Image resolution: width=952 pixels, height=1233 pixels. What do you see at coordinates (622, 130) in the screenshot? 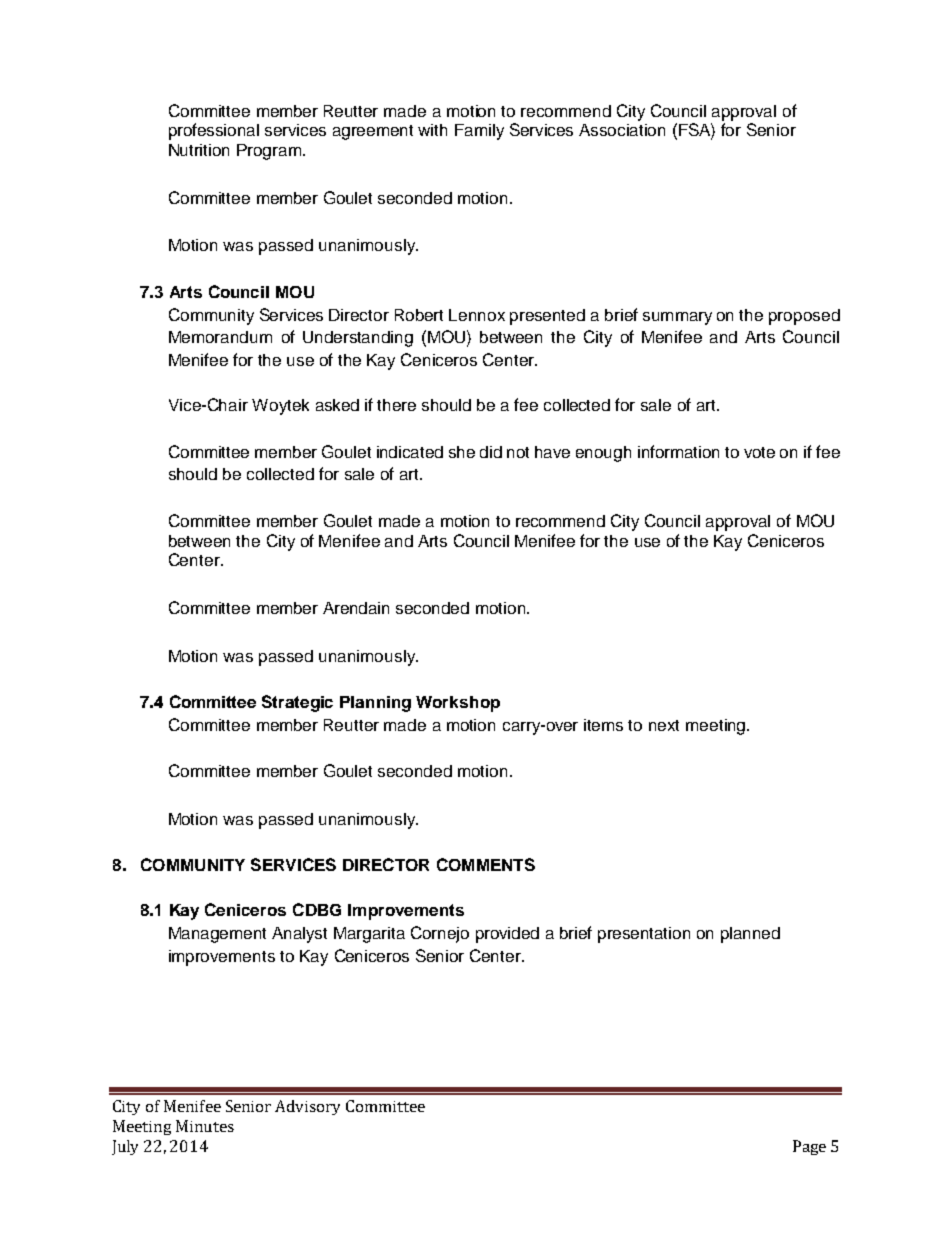
I see `Association` at bounding box center [622, 130].
